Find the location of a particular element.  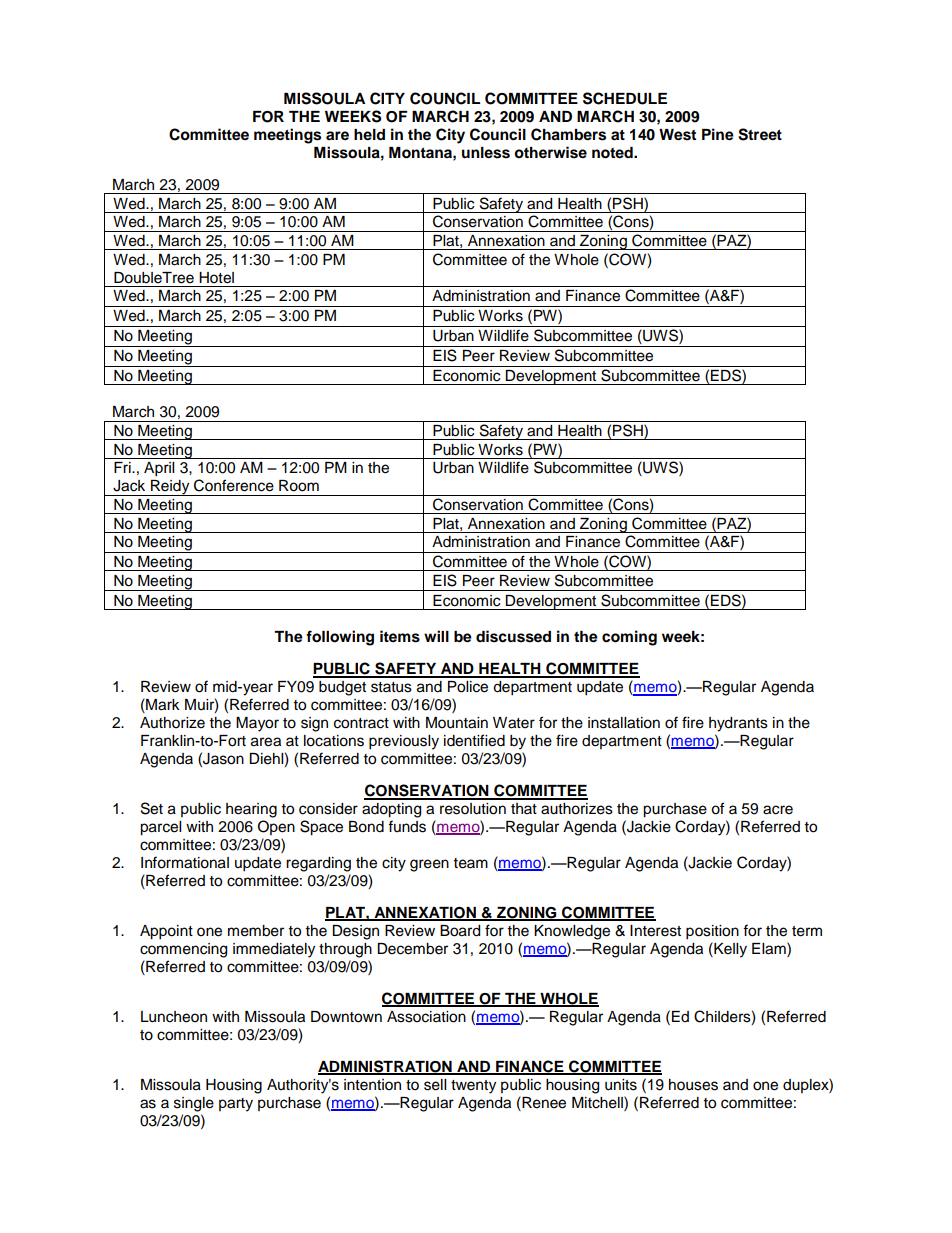

held is located at coordinates (369, 135).
